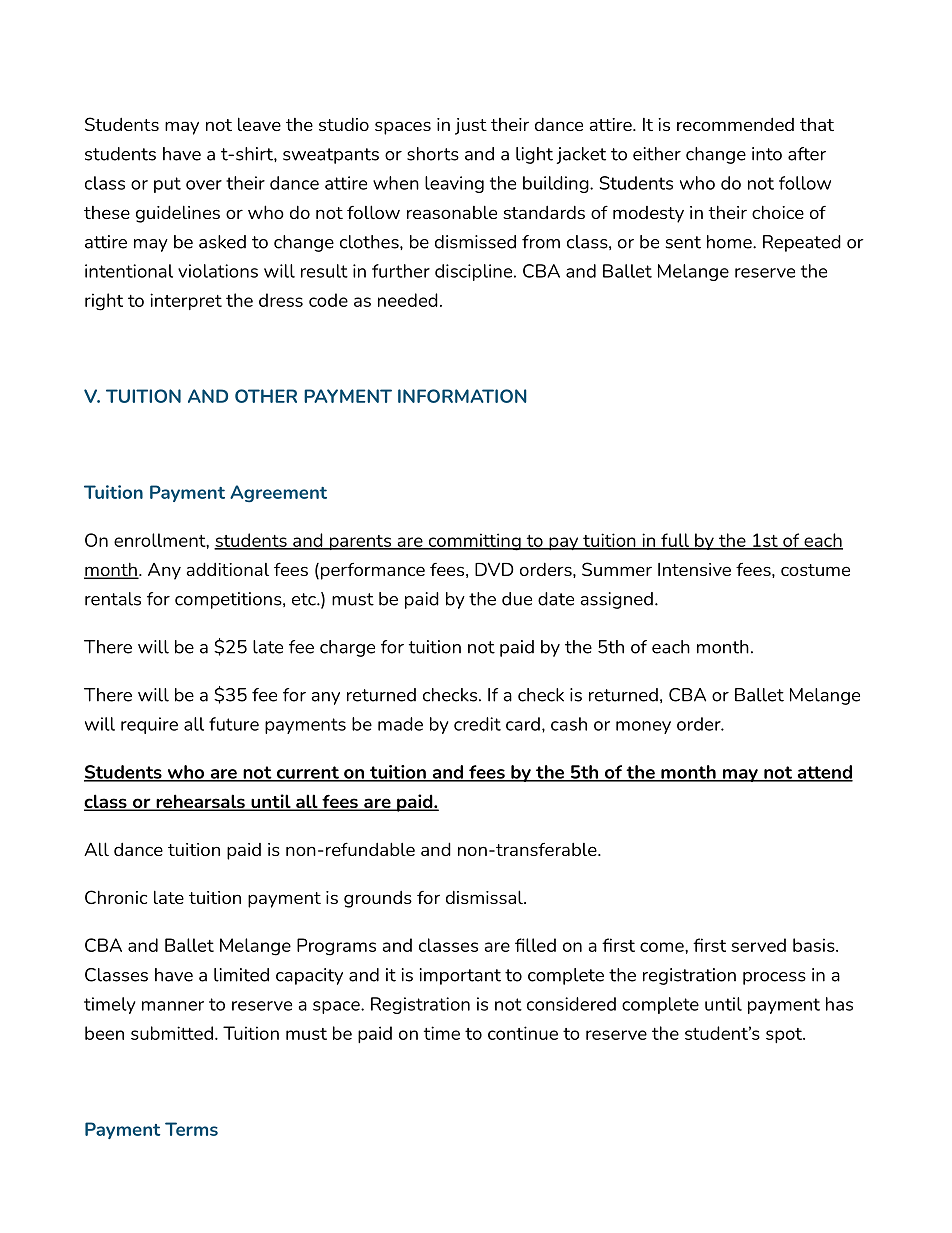 This page has width=952, height=1233. Describe the element at coordinates (200, 802) in the page. I see `rehearsals` at that location.
